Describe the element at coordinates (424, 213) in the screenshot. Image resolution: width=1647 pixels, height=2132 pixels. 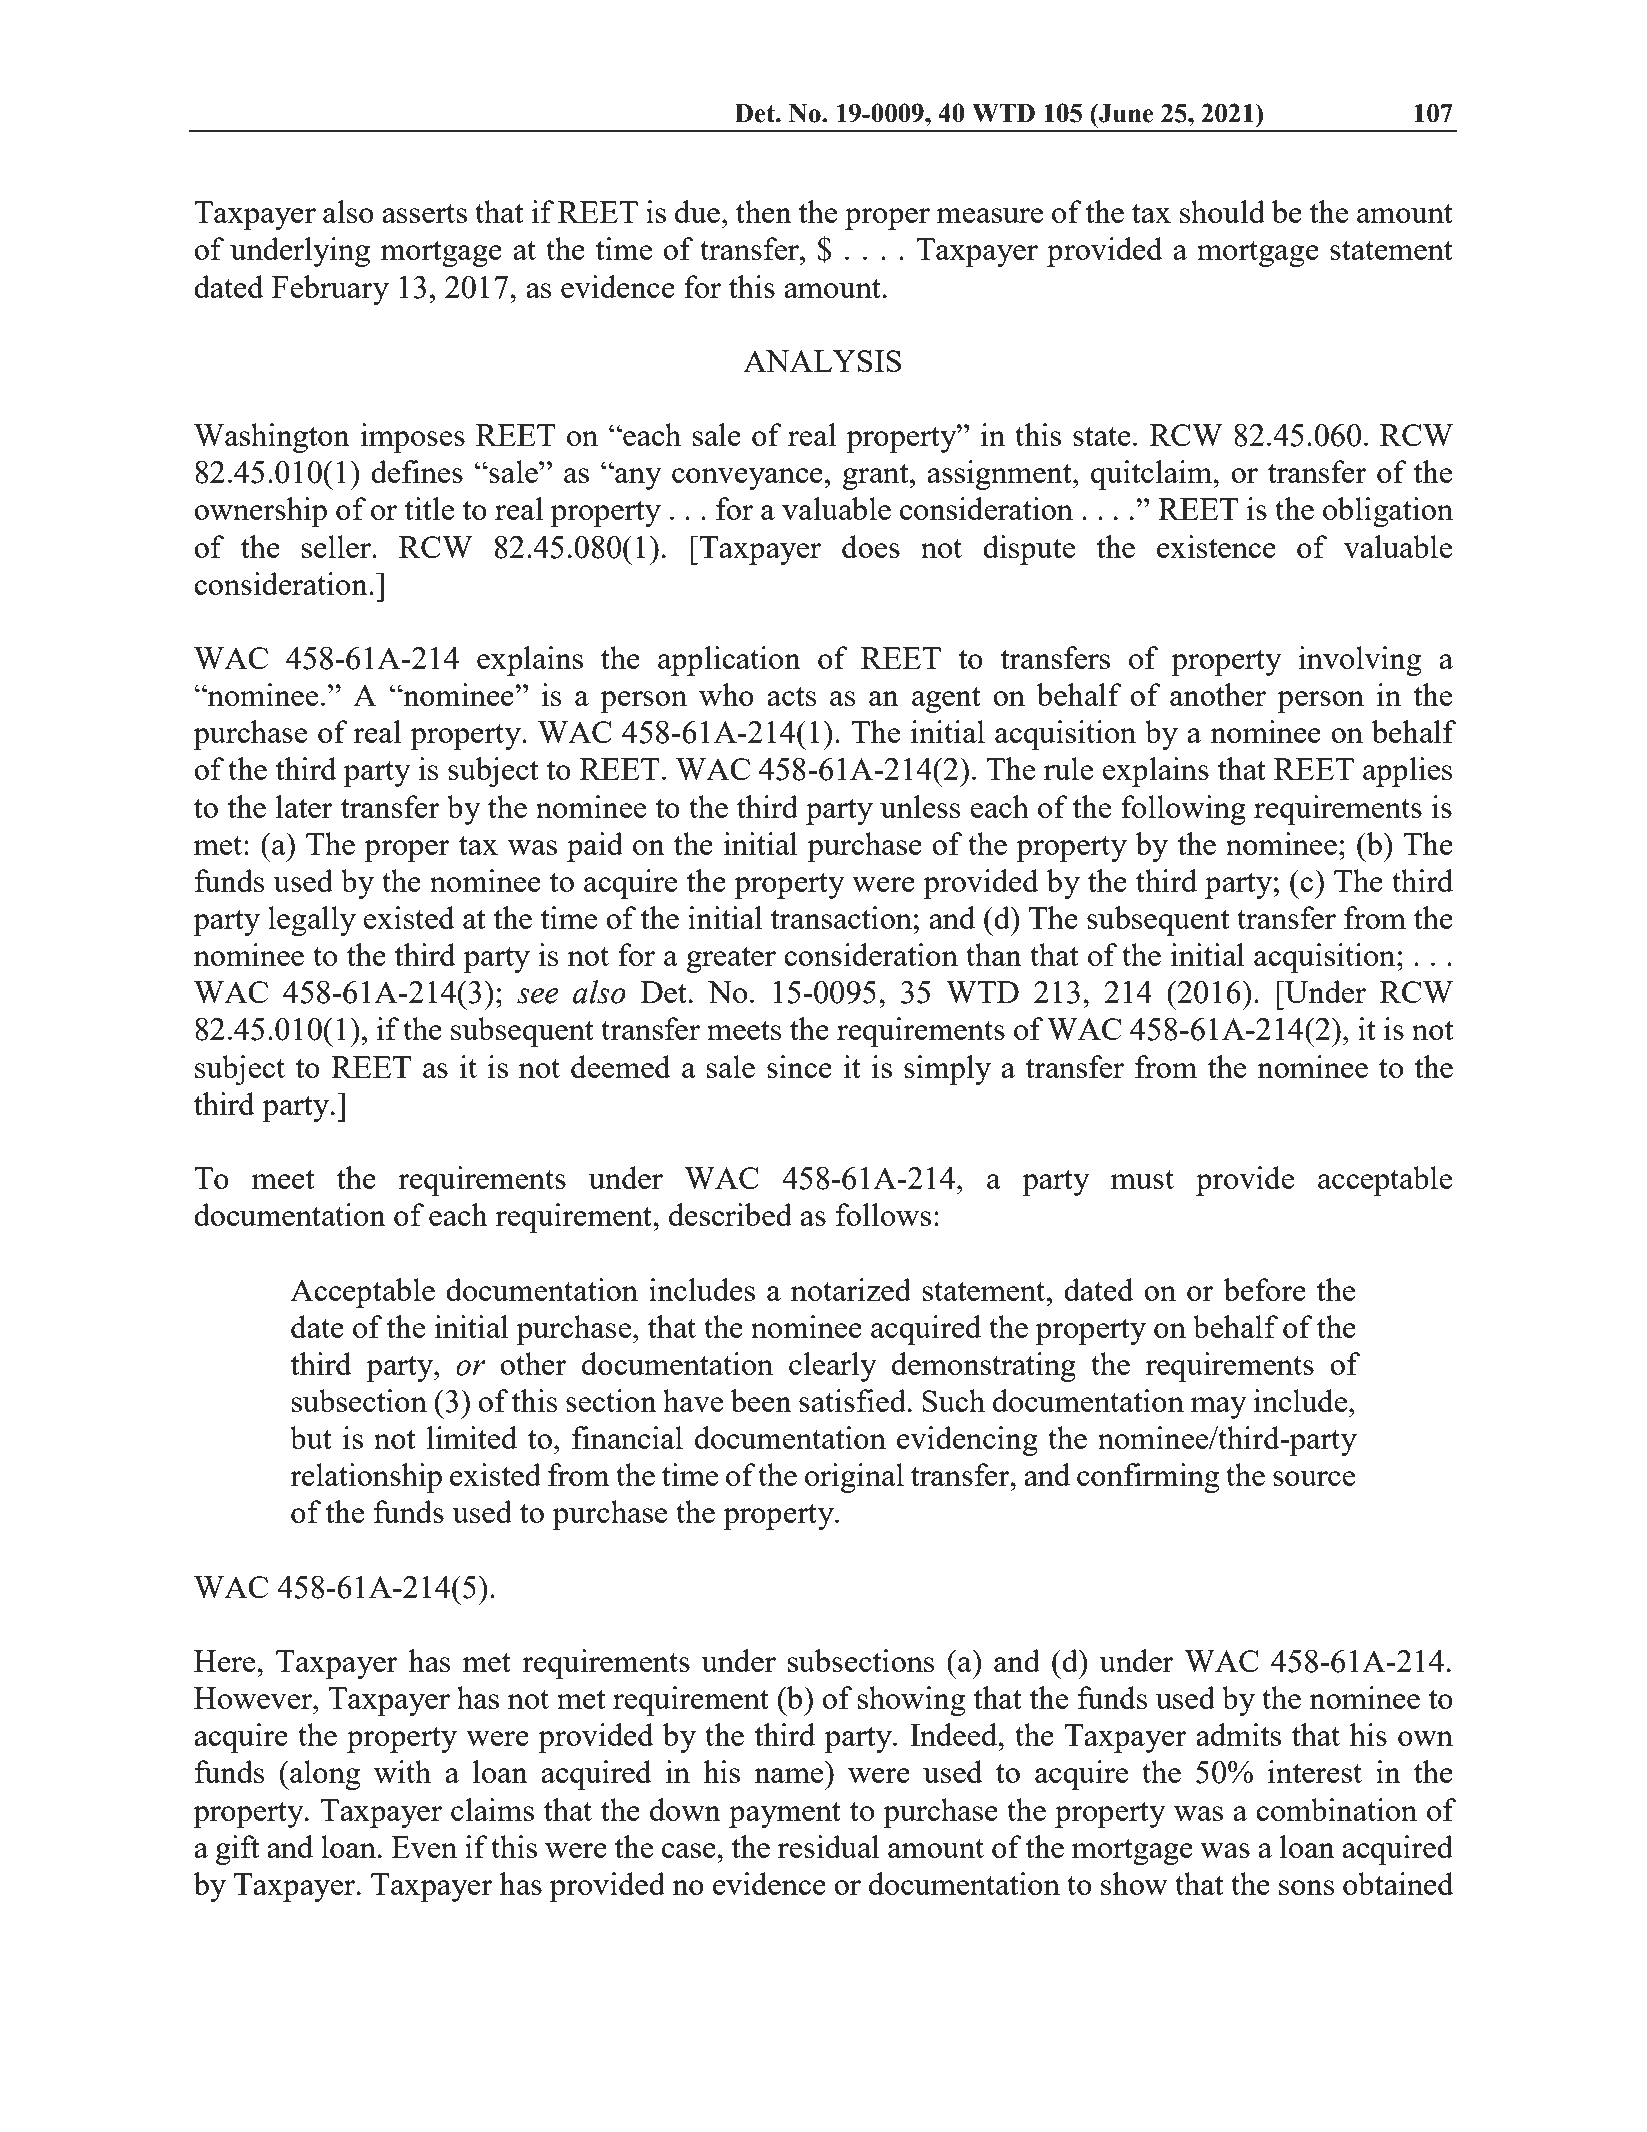
I see `asserts` at that location.
